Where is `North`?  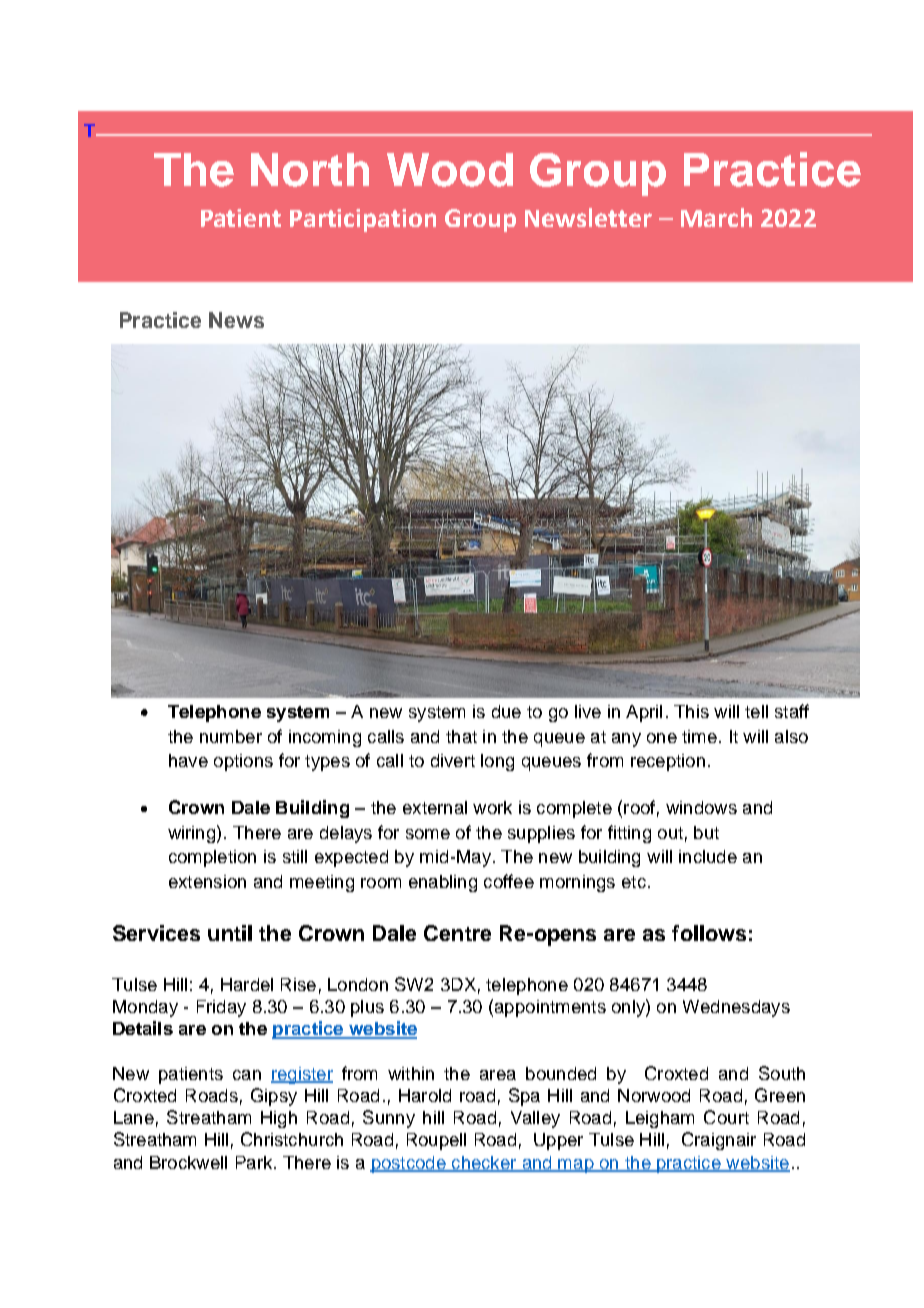
North is located at coordinates (310, 170).
